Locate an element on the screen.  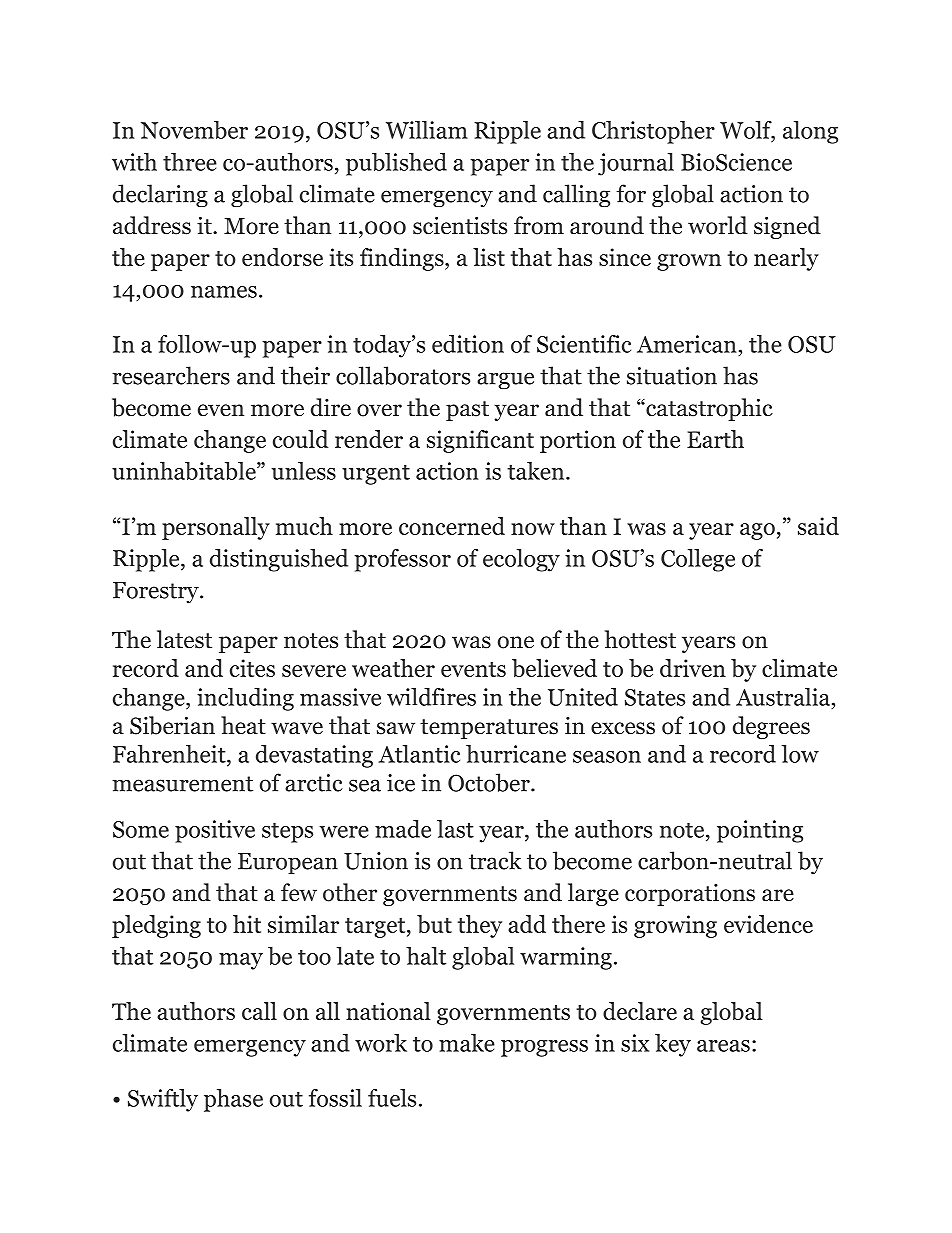
areas is located at coordinates (723, 1046).
